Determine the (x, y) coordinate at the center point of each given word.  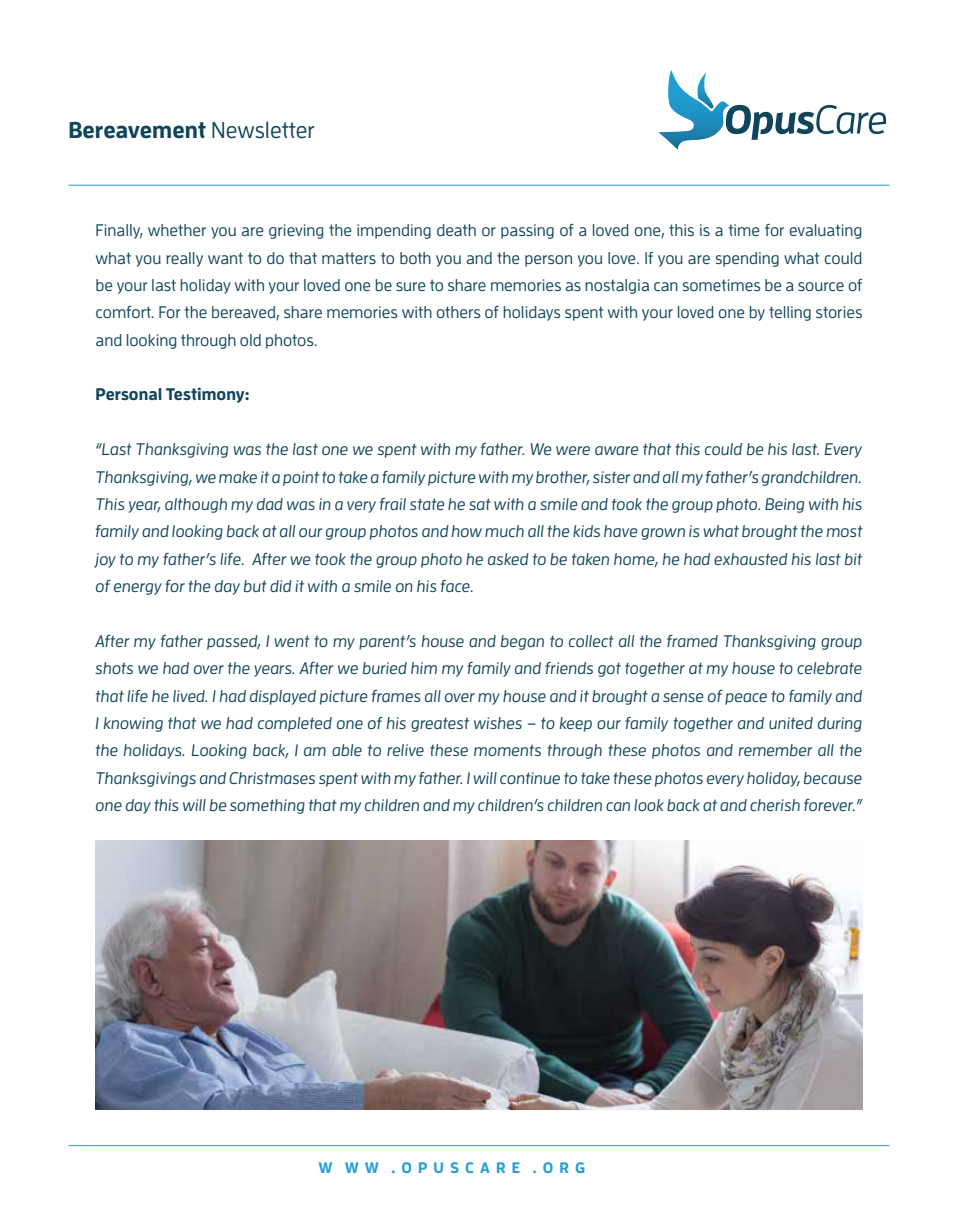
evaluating (825, 231)
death (456, 230)
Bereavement (137, 130)
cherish (775, 805)
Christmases (272, 778)
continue (530, 778)
